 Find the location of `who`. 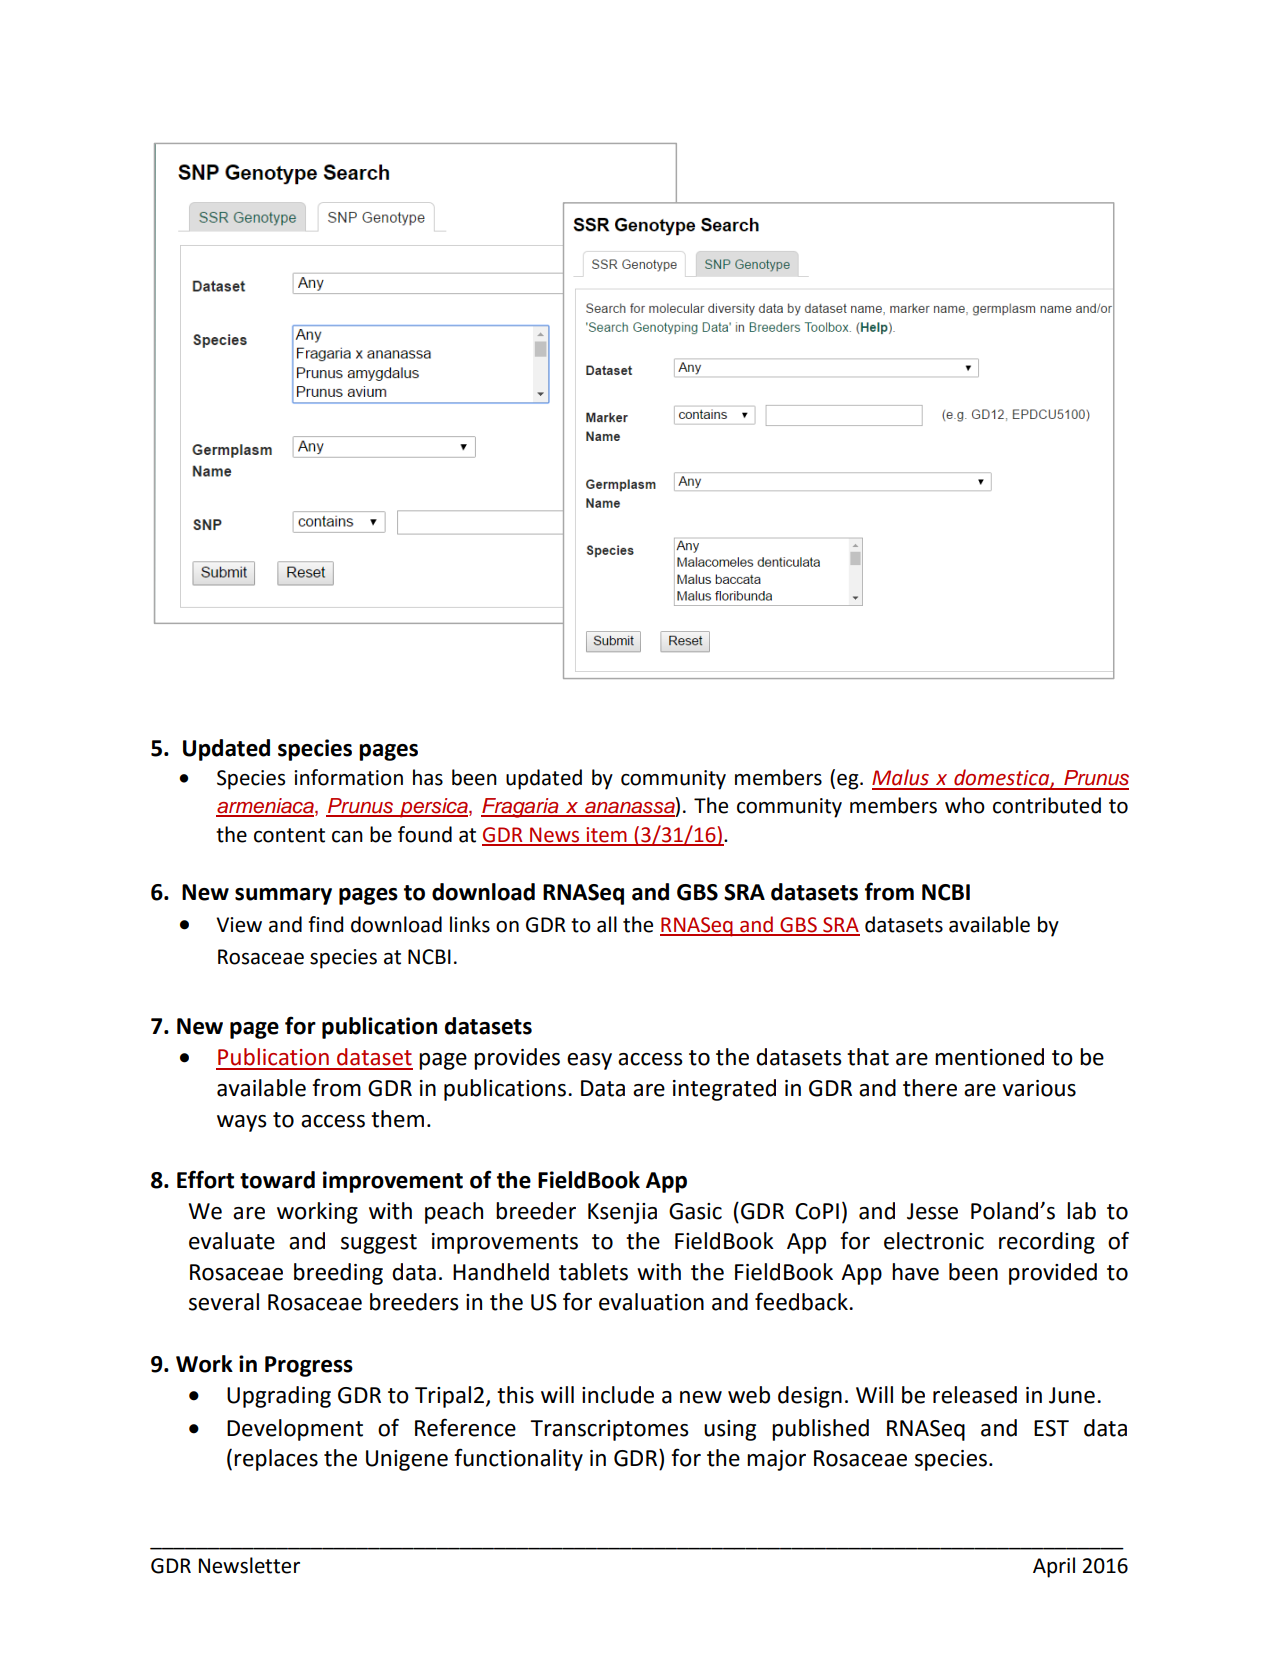

who is located at coordinates (965, 805).
